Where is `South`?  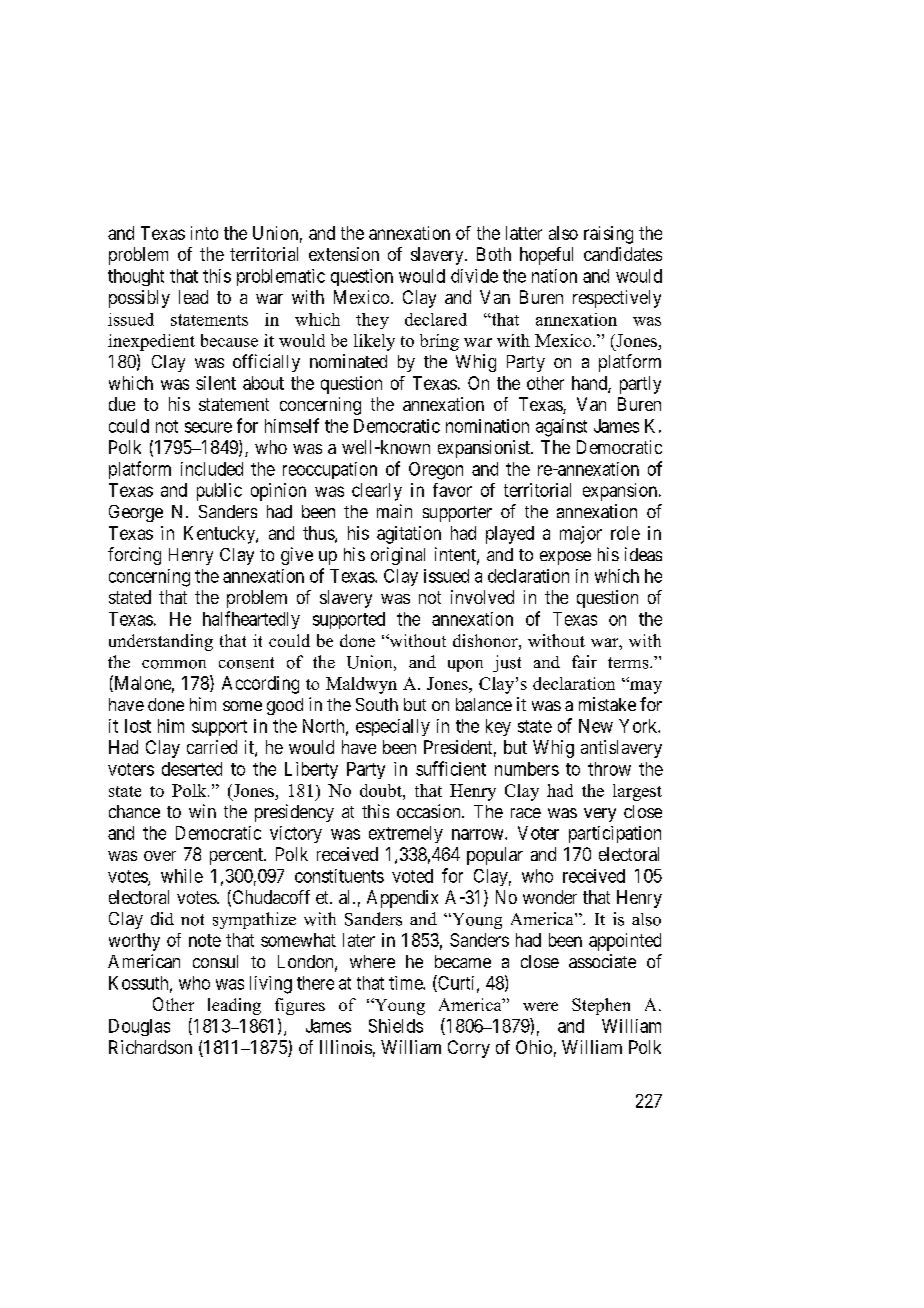 South is located at coordinates (377, 704).
